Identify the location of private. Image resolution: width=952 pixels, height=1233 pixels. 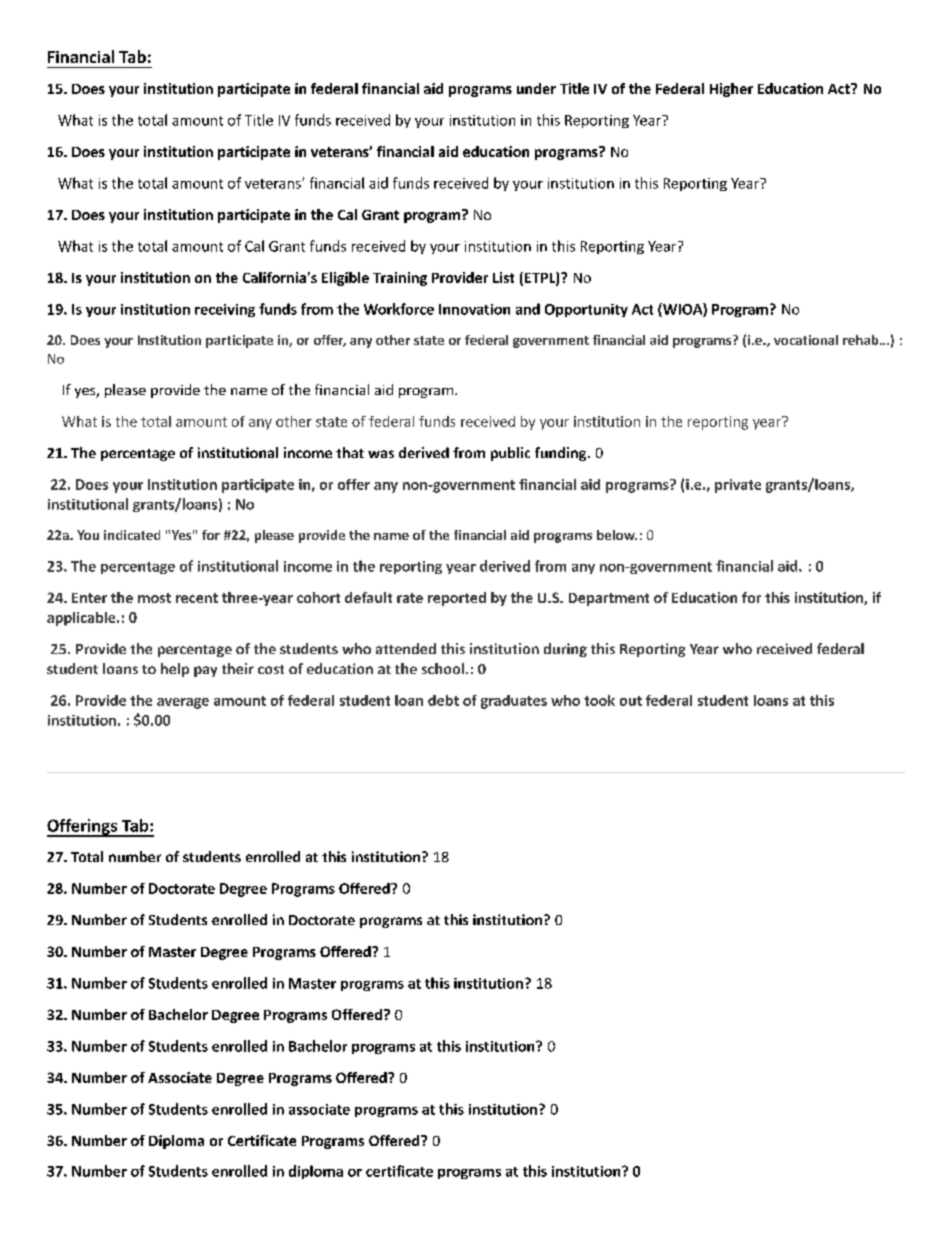
(738, 486).
